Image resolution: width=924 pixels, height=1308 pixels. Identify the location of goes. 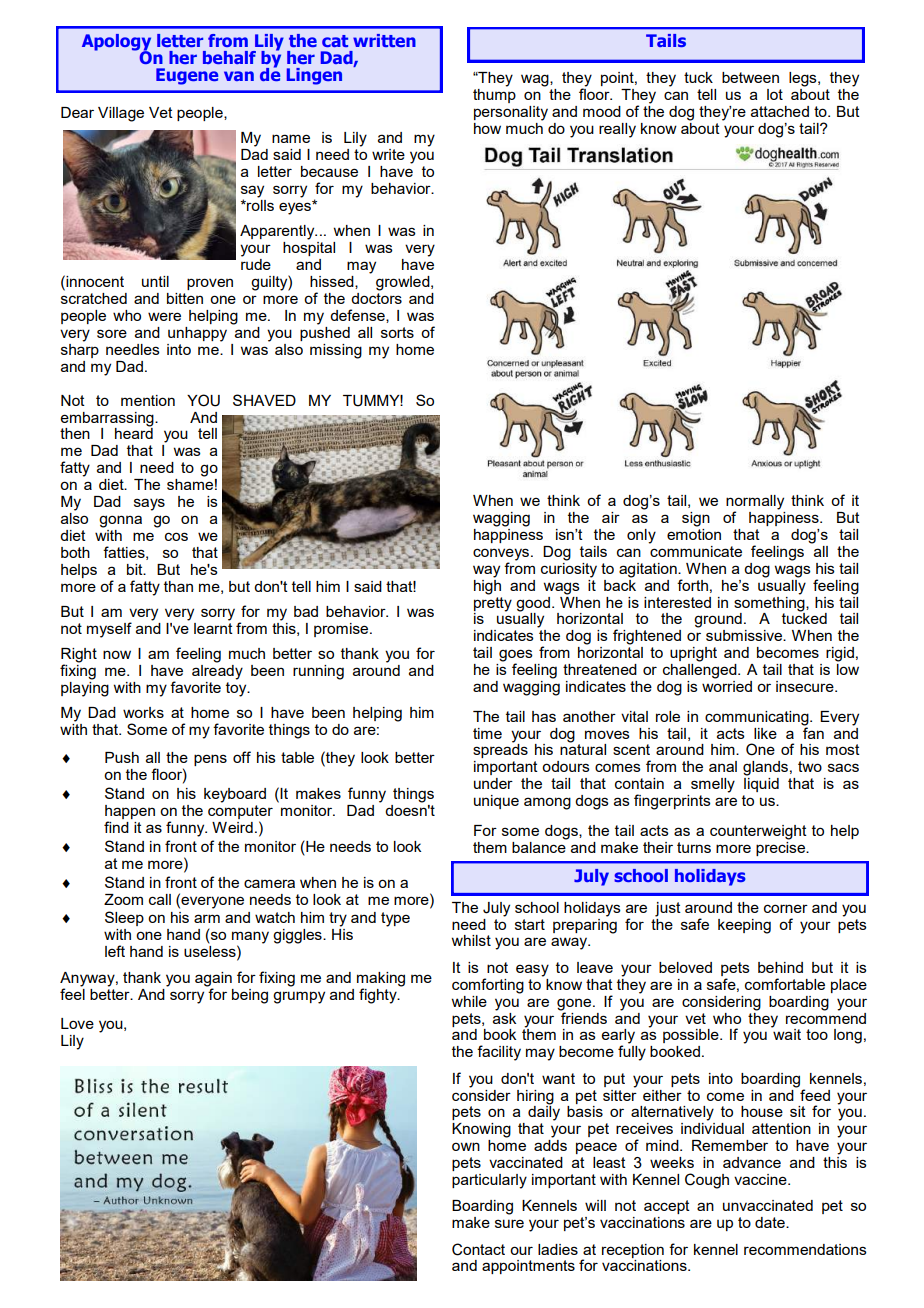
(516, 656).
